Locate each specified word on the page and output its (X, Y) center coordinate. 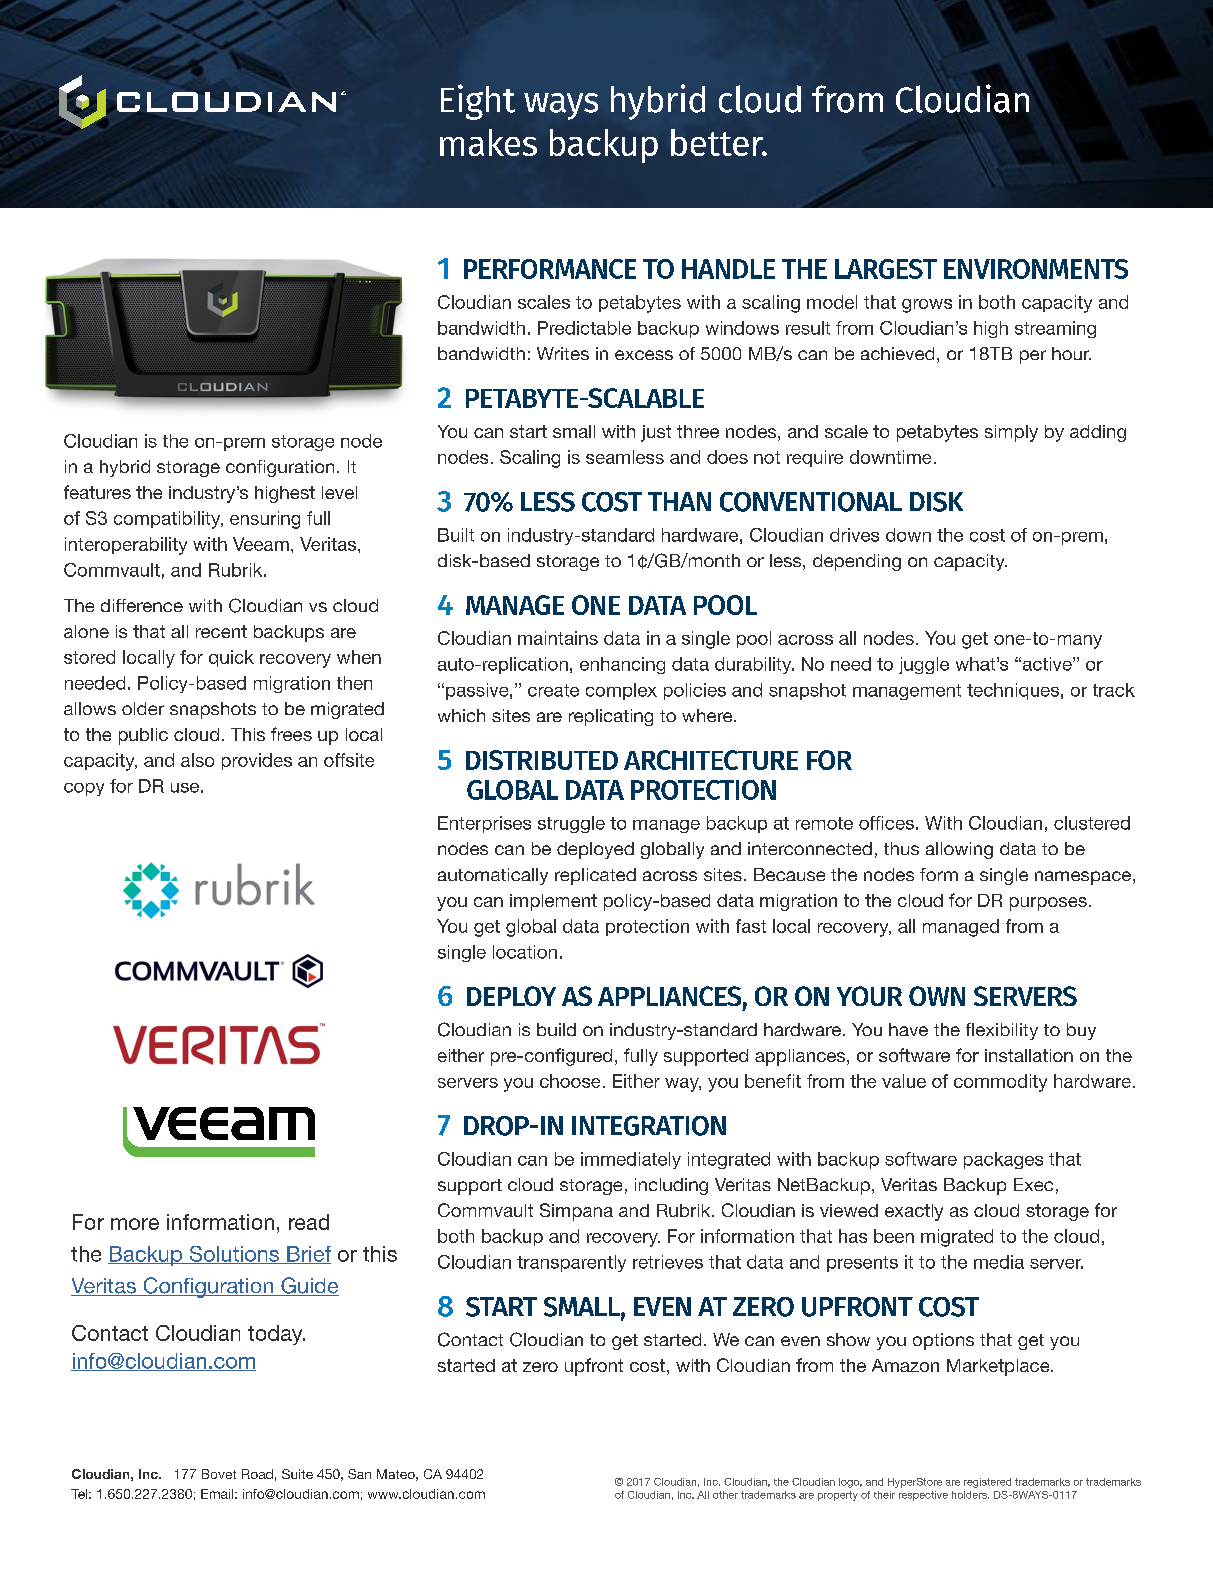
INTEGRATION (649, 1126)
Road (257, 1474)
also (197, 760)
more (135, 1224)
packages (1003, 1160)
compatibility (168, 520)
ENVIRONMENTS (1036, 269)
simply (1011, 433)
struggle (571, 824)
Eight (478, 102)
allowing (959, 850)
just (656, 433)
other (725, 1495)
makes (488, 142)
